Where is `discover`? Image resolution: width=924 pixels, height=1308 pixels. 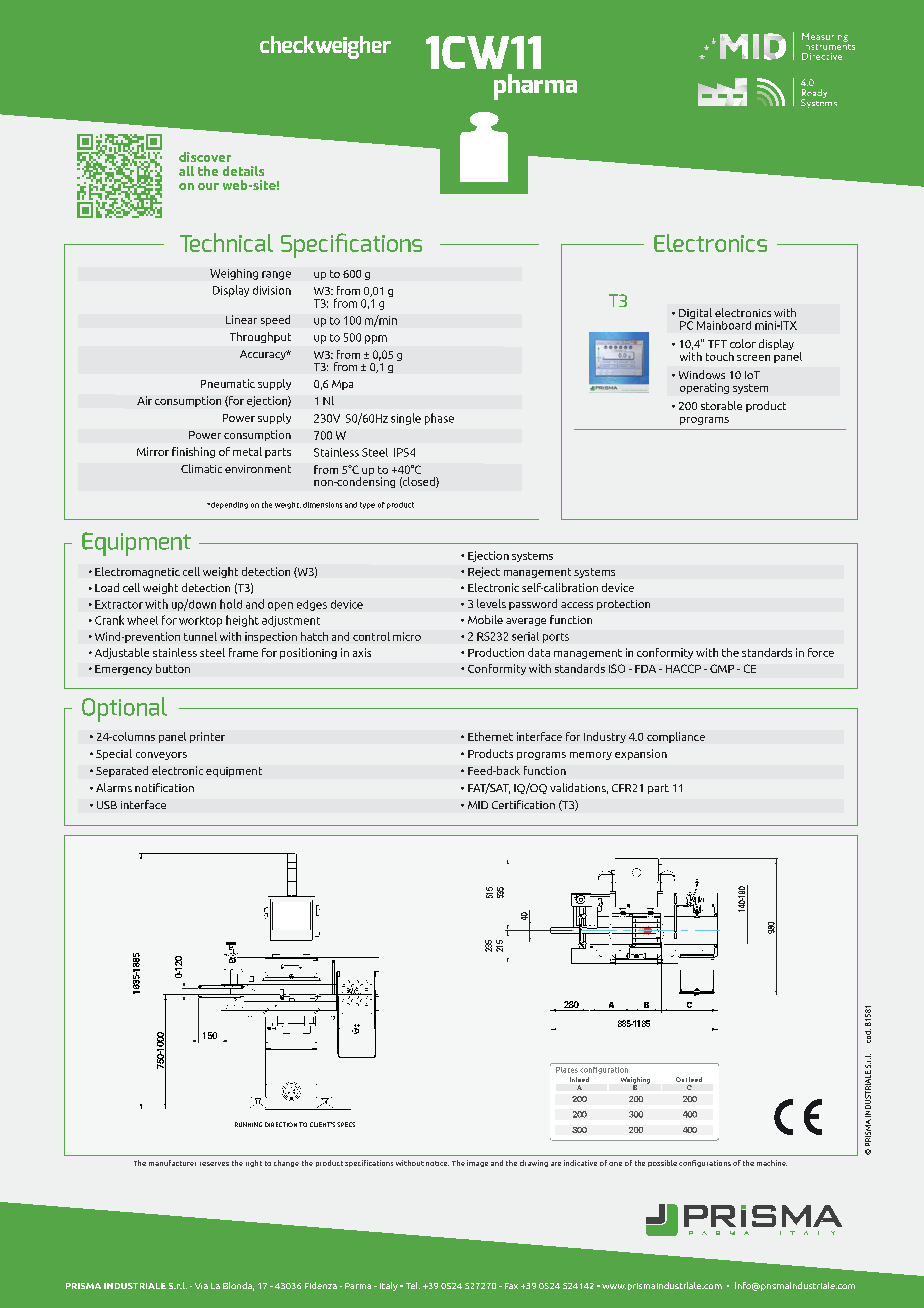
discover is located at coordinates (205, 157).
